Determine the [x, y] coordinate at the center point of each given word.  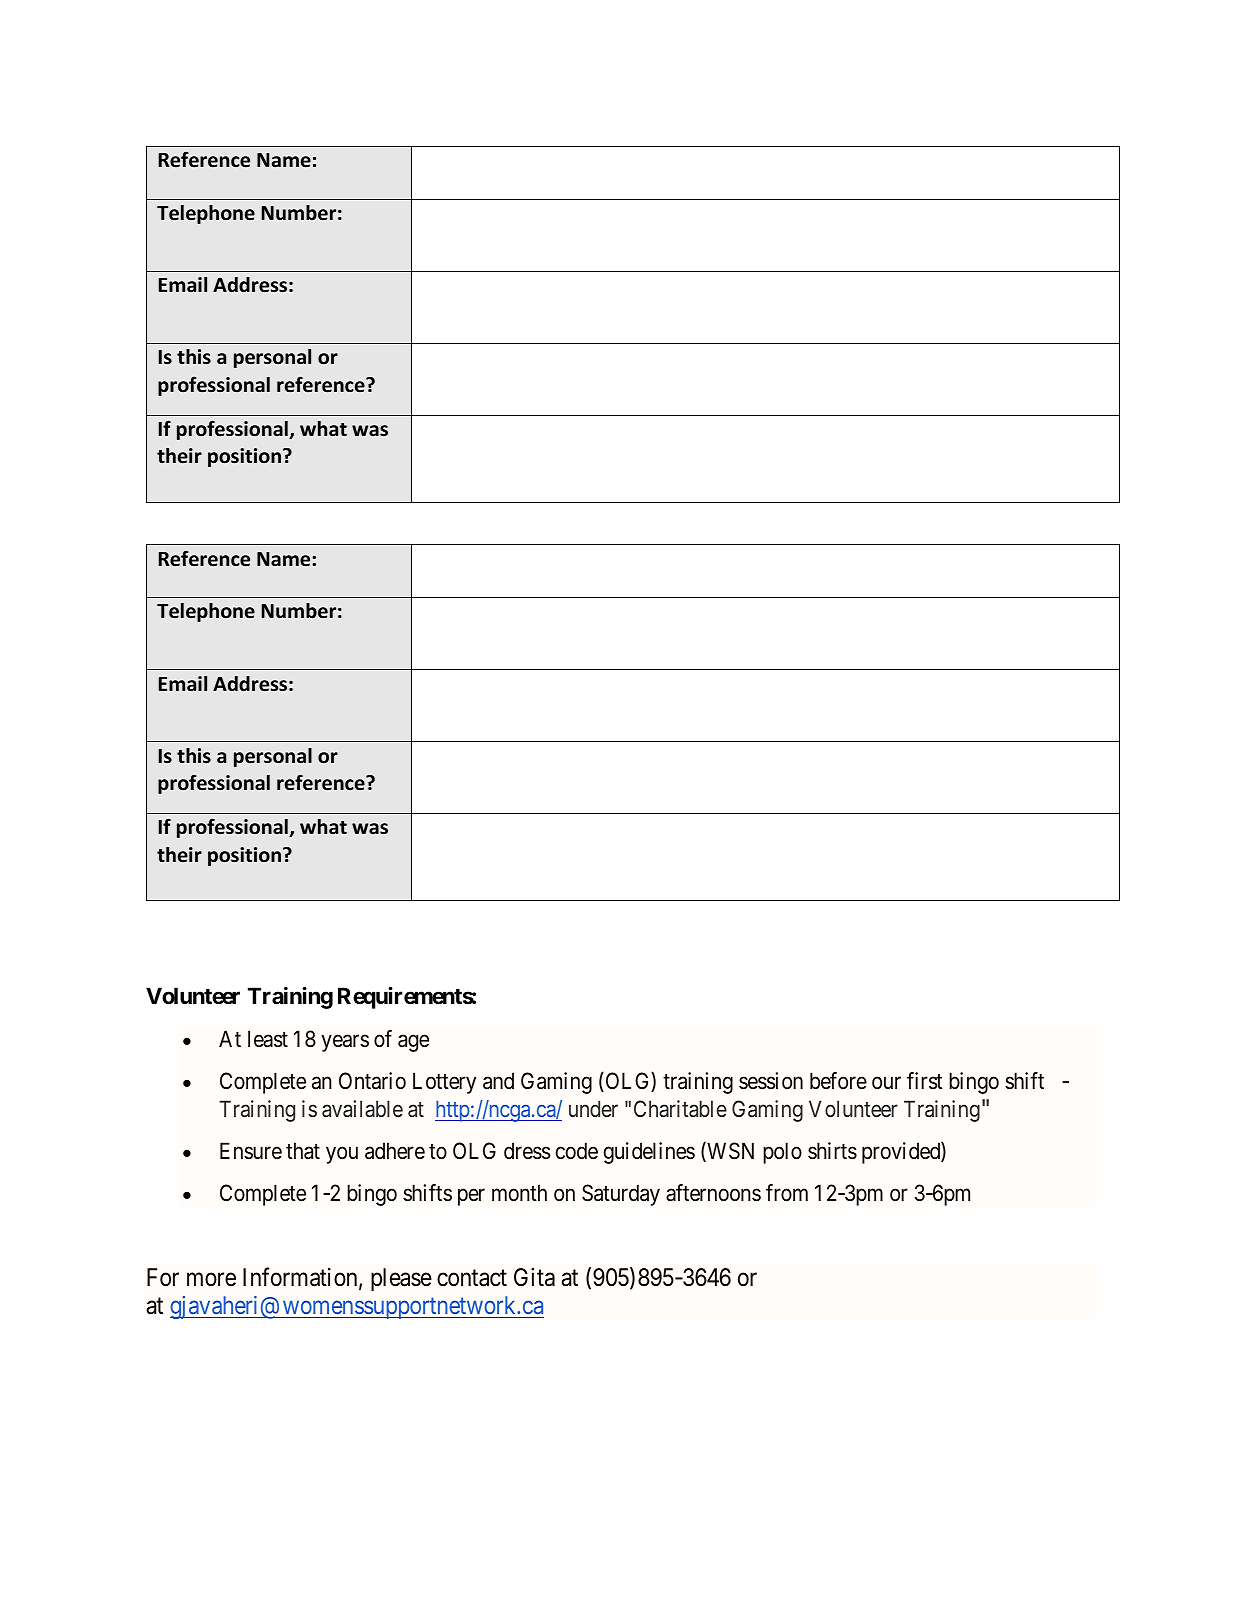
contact [472, 1278]
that [303, 1151]
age [413, 1043]
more [211, 1280]
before [838, 1081]
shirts [832, 1151]
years [345, 1043]
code [577, 1151]
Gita [534, 1277]
